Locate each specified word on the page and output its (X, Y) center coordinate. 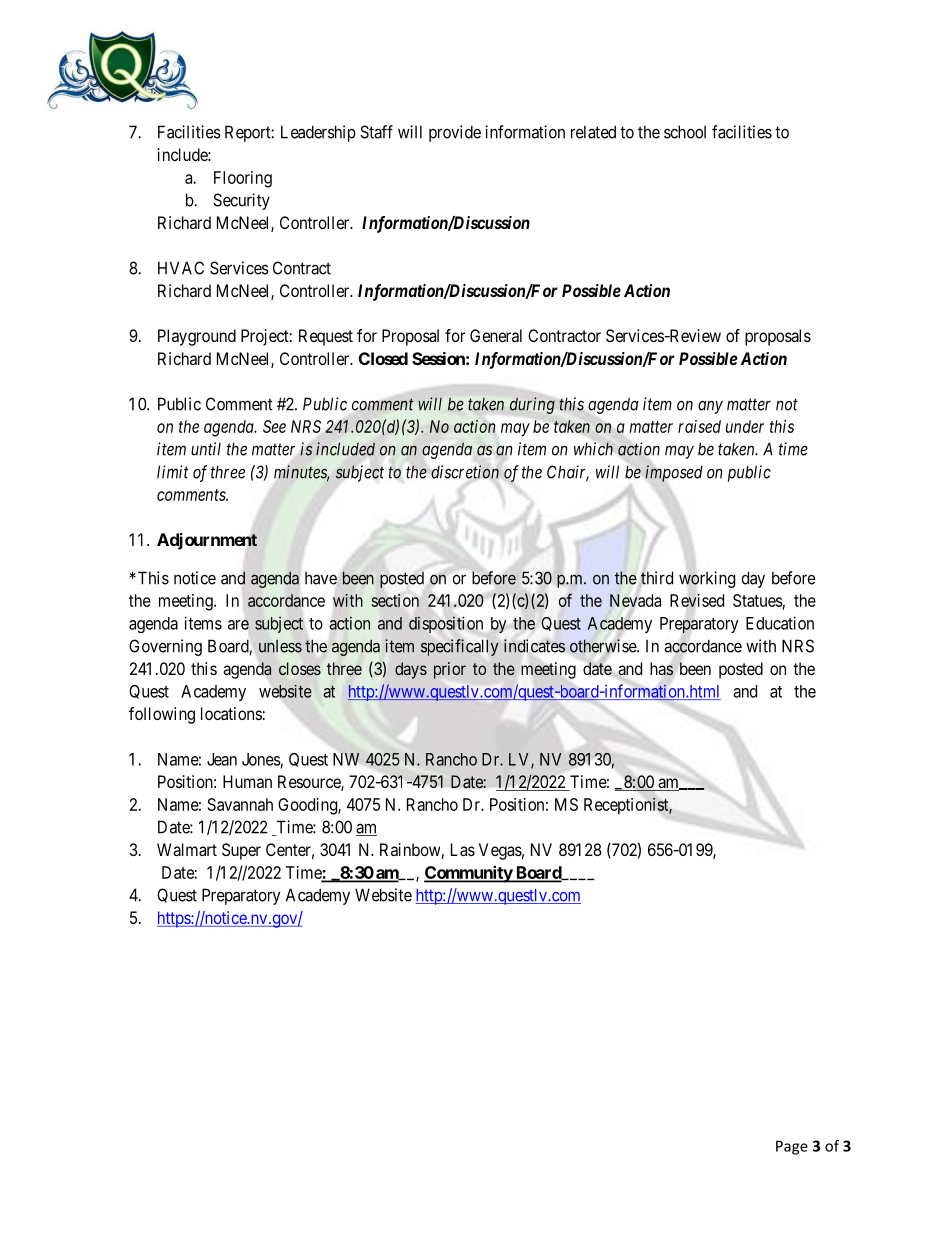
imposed (674, 473)
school (685, 132)
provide (455, 133)
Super (241, 851)
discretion (464, 472)
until (206, 449)
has (661, 669)
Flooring (243, 179)
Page (792, 1147)
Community (469, 874)
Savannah (240, 804)
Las (463, 849)
